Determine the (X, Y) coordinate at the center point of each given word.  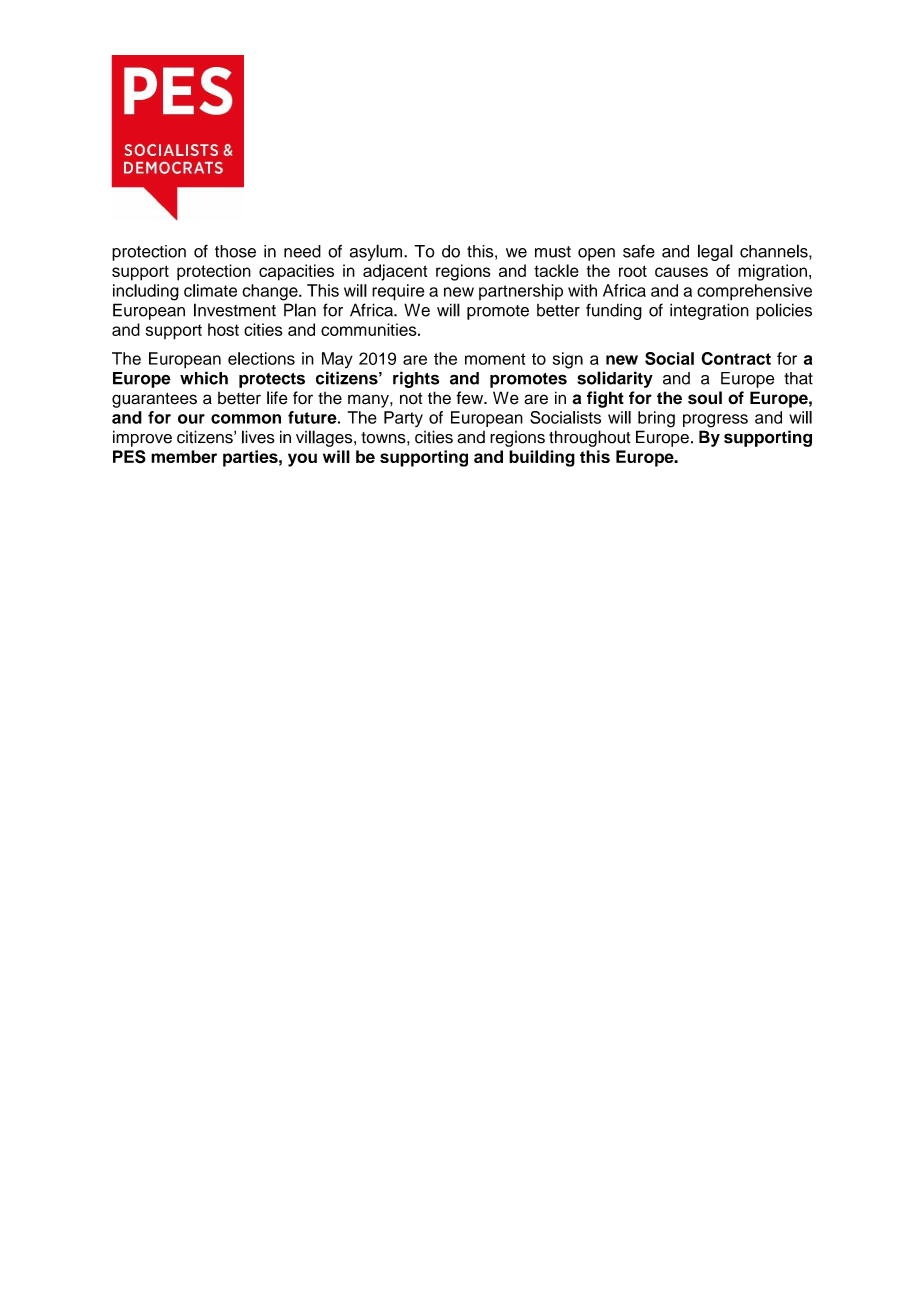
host (223, 329)
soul (705, 398)
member (184, 456)
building (542, 458)
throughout (590, 438)
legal (715, 252)
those (235, 251)
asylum (377, 252)
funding (614, 311)
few (471, 398)
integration (709, 311)
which (204, 378)
